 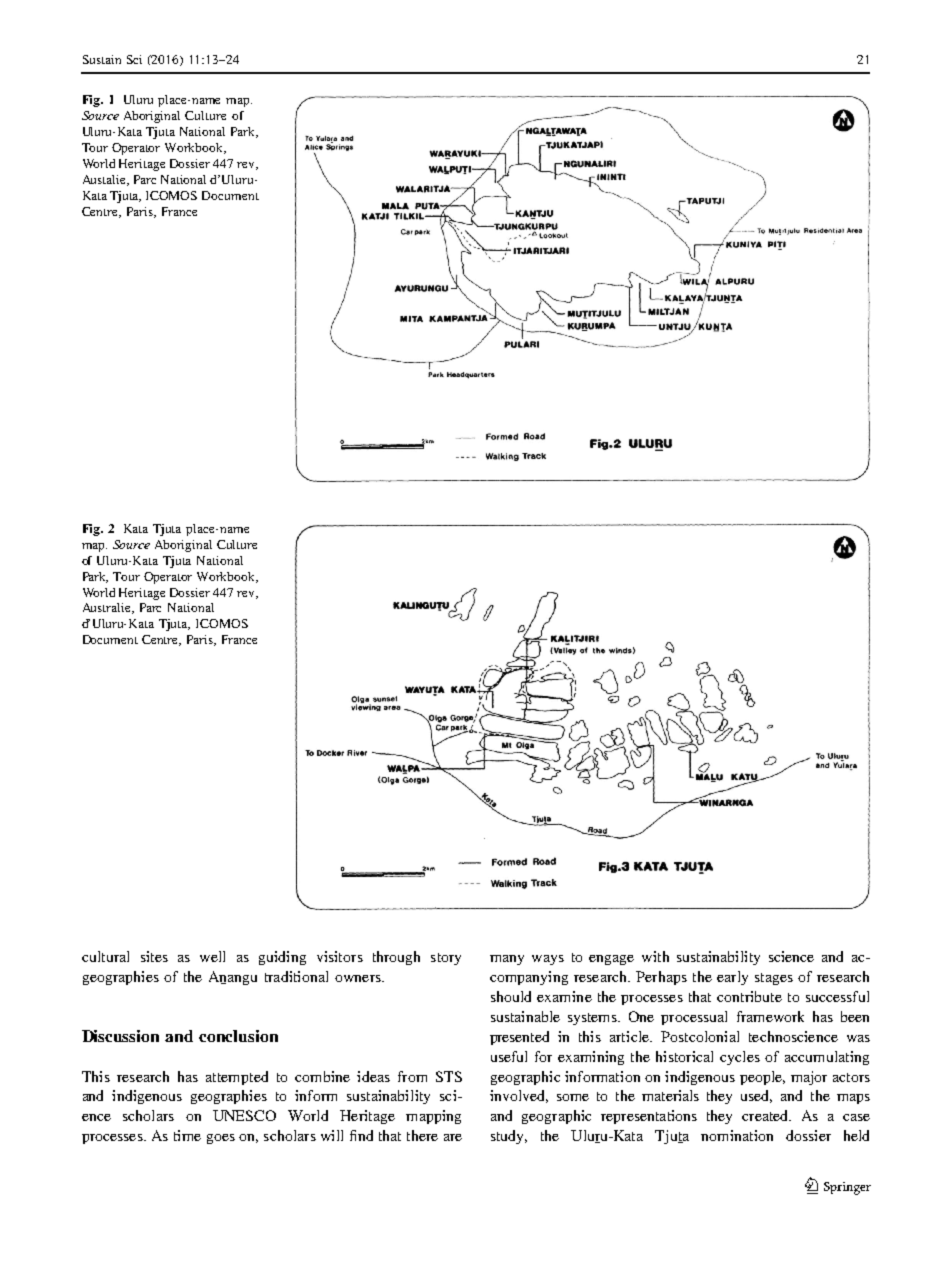 What do you see at coordinates (740, 1058) in the page?
I see `cycles` at bounding box center [740, 1058].
